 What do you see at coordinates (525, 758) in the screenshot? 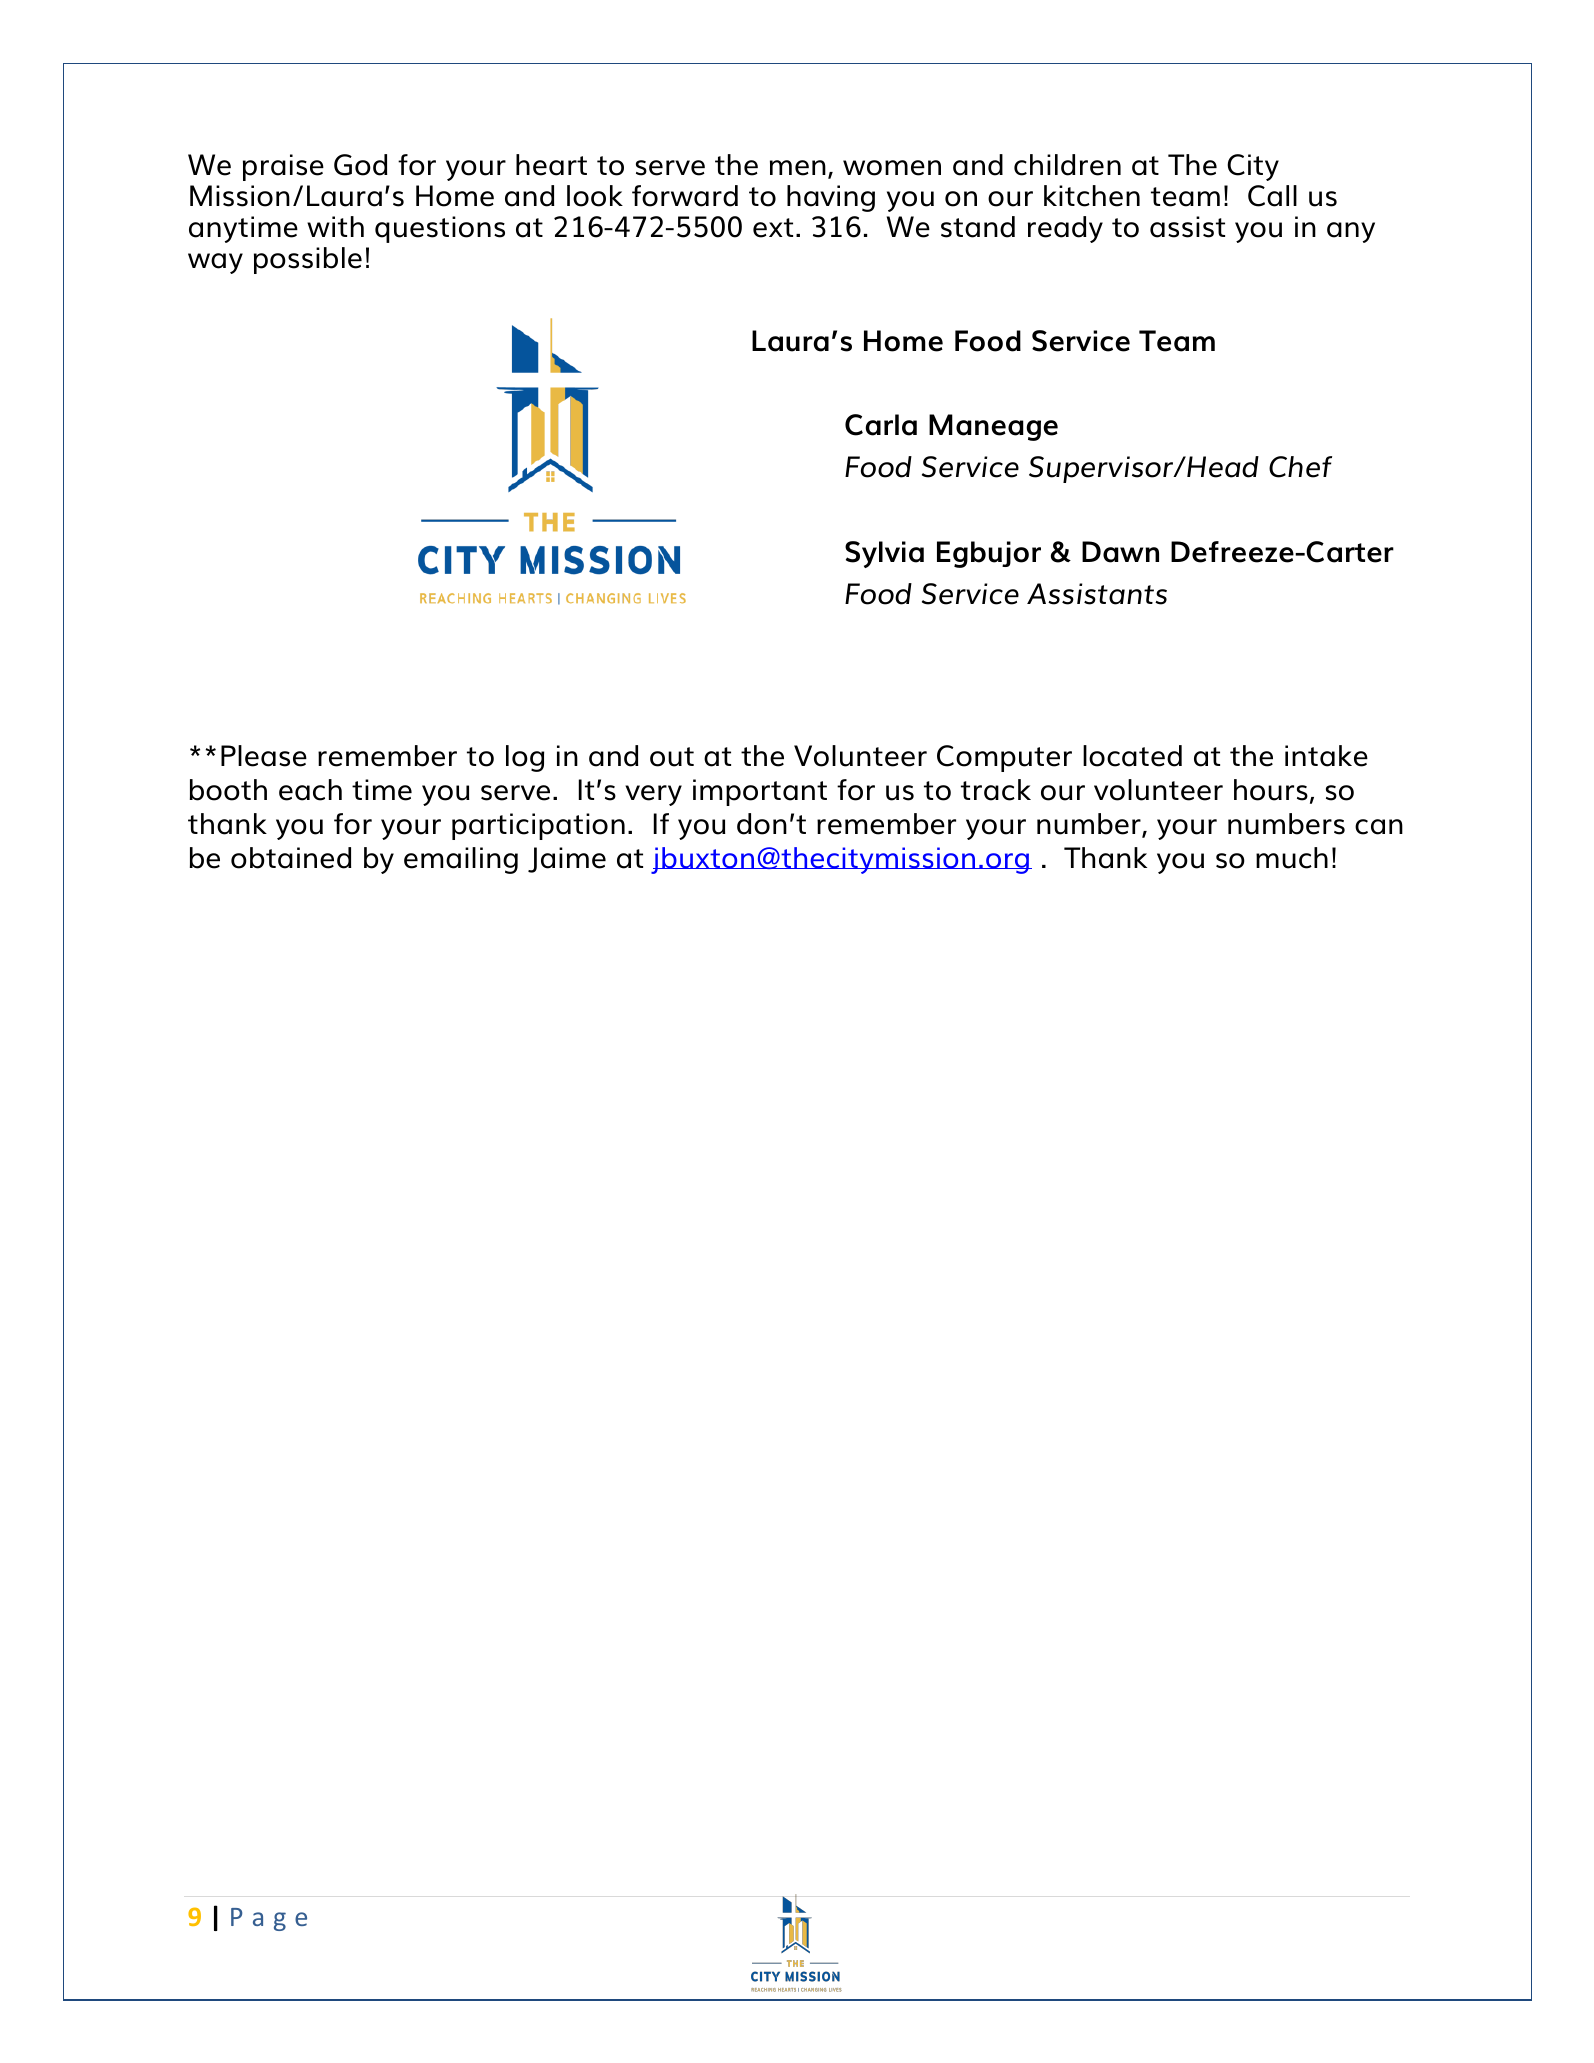
I see `log` at bounding box center [525, 758].
